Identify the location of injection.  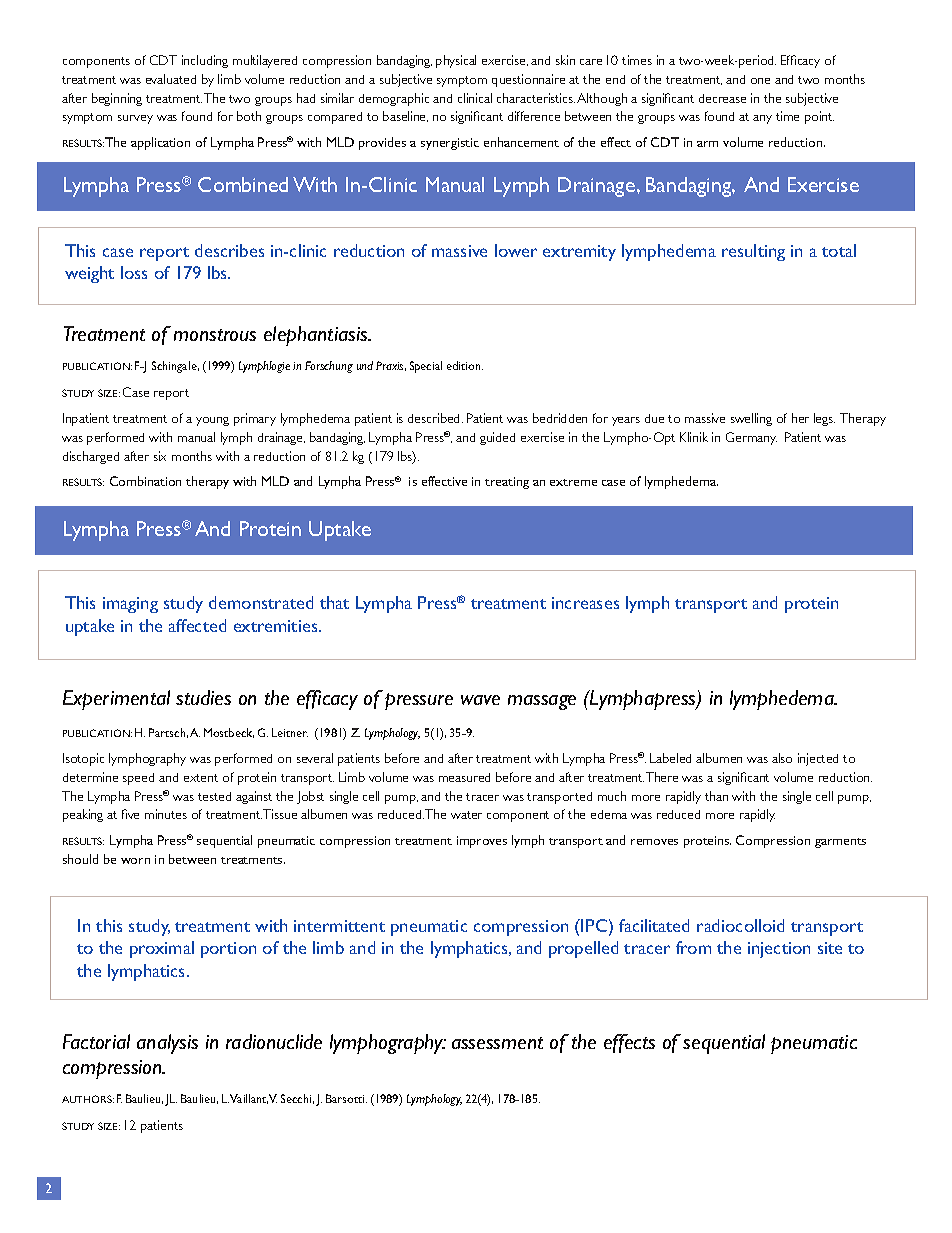
(779, 950).
